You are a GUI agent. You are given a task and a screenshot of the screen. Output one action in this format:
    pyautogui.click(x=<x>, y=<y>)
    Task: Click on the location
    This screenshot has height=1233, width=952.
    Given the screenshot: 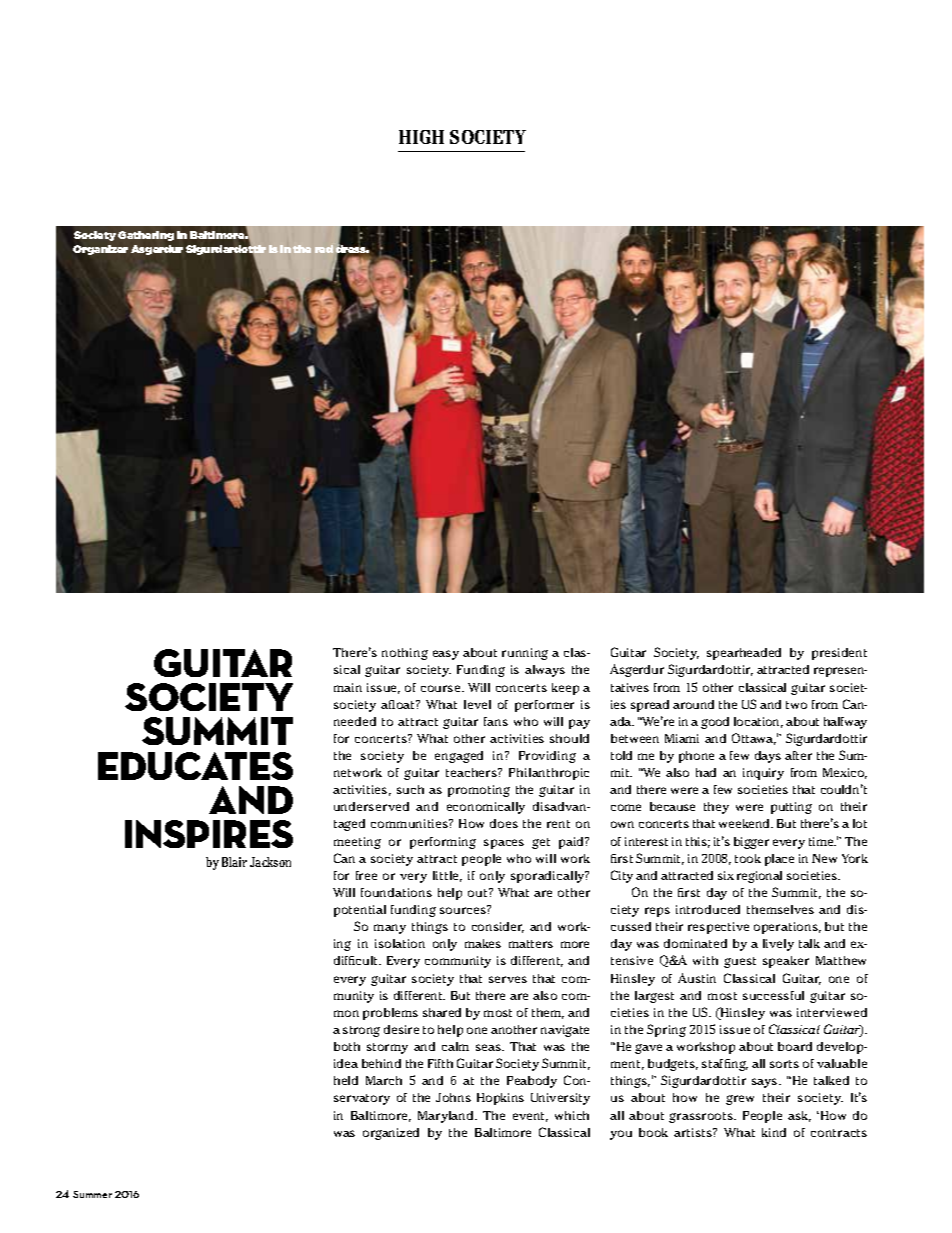 What is the action you would take?
    pyautogui.click(x=758, y=722)
